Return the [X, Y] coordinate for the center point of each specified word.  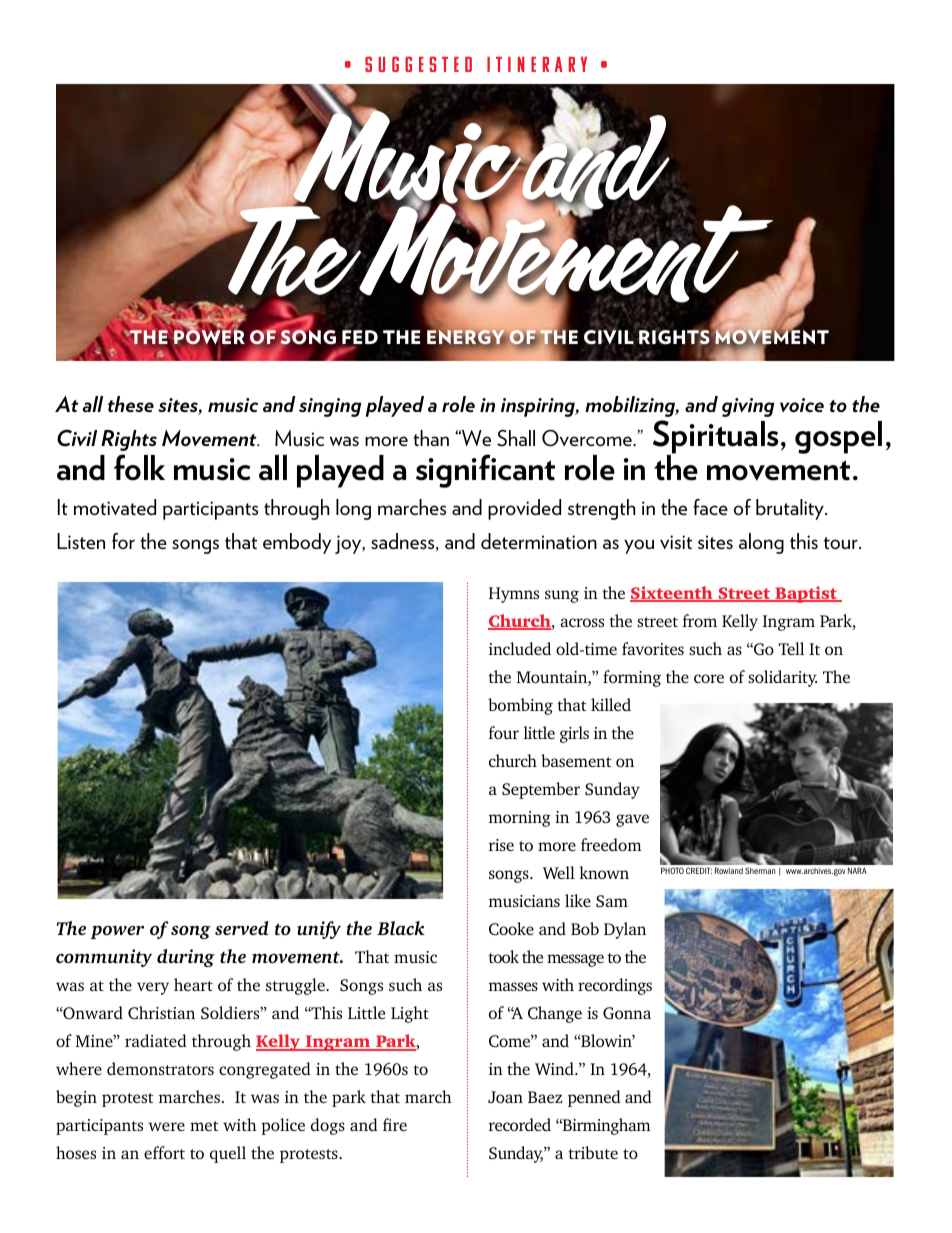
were [166, 1126]
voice [802, 405]
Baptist [806, 594]
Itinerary [537, 64]
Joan [505, 1097]
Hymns [514, 595]
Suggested [418, 64]
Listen [81, 541]
